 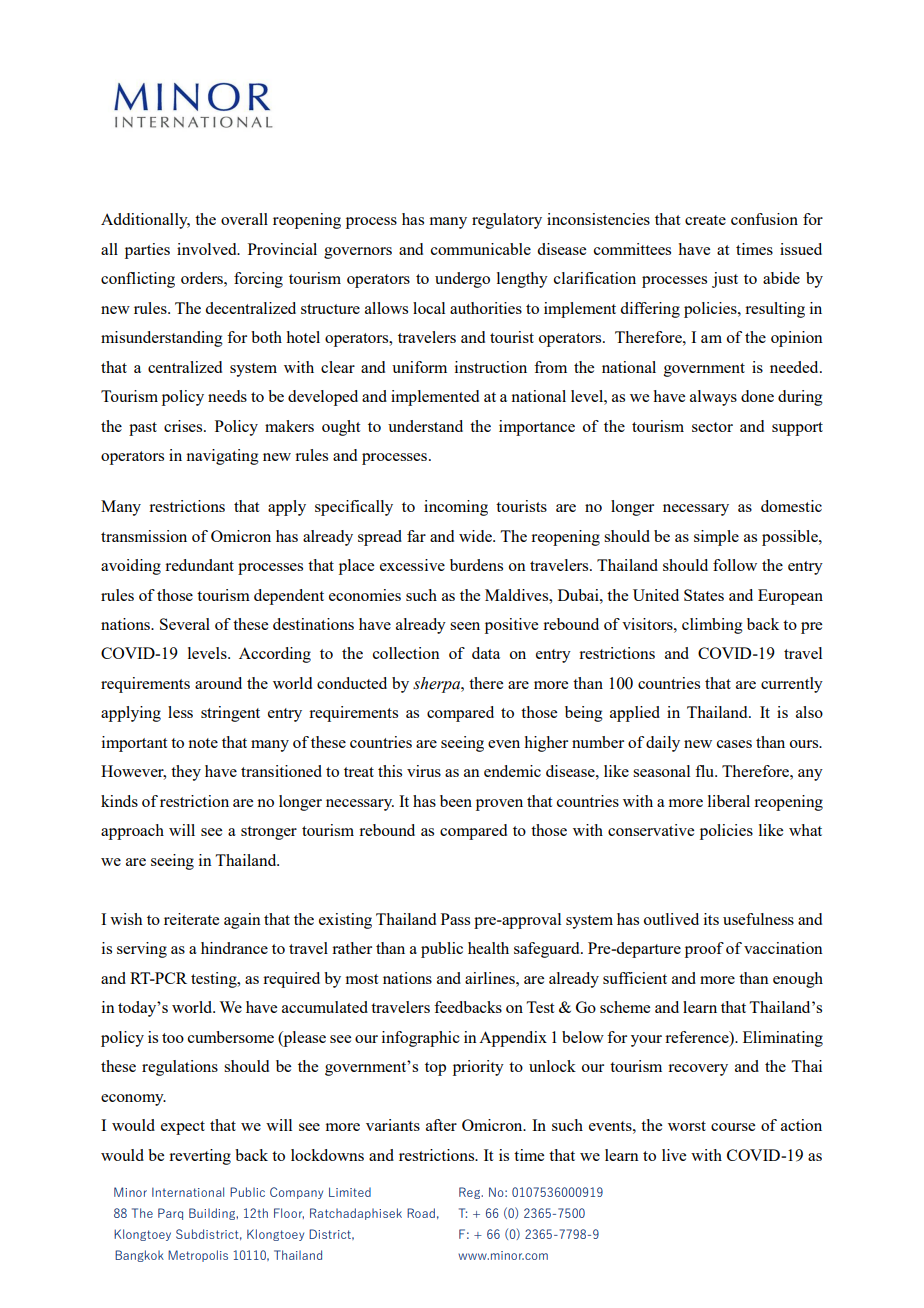 I want to click on navigating, so click(x=222, y=457).
